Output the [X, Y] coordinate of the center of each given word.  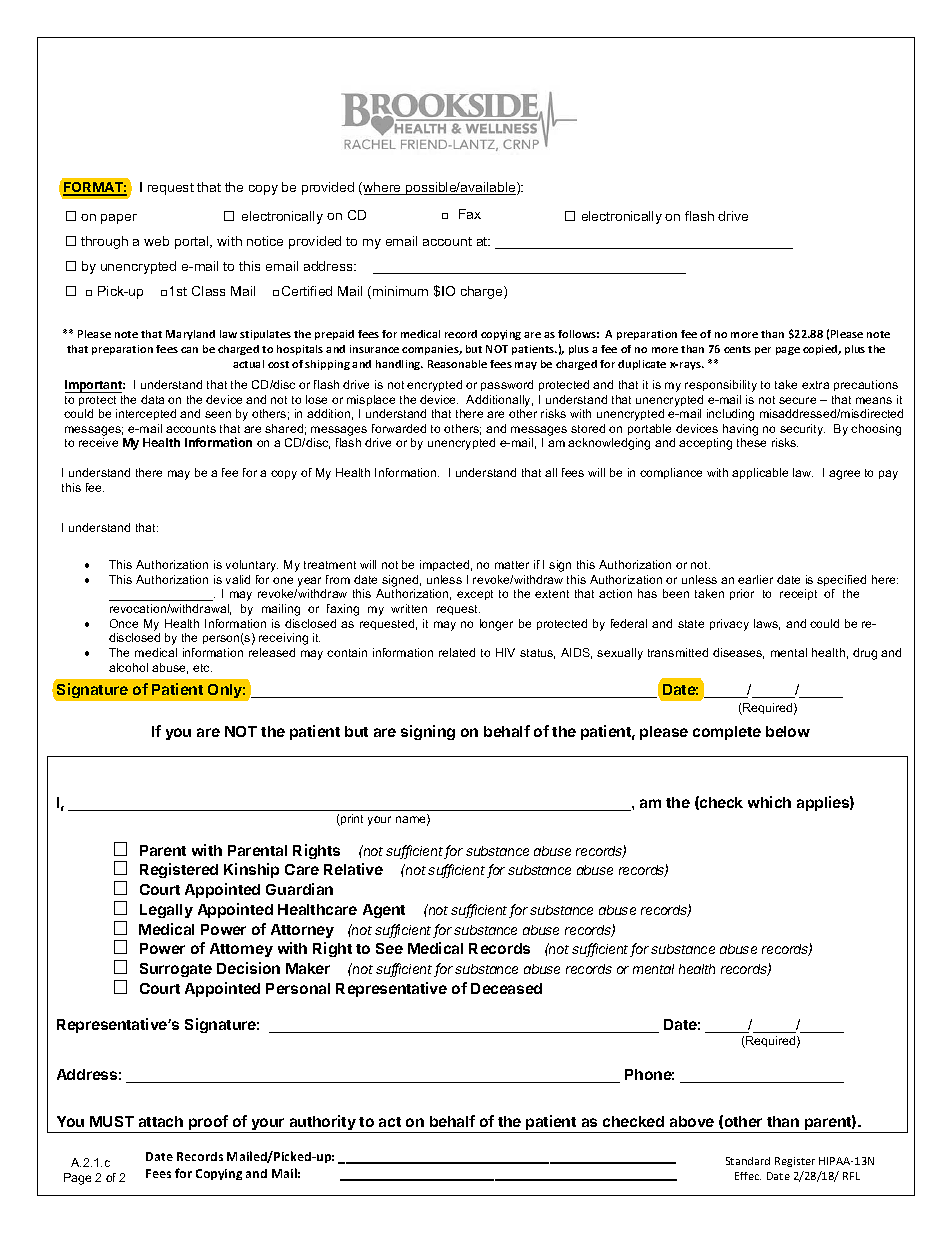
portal [193, 242]
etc [202, 668]
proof [208, 1124]
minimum [400, 291]
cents [737, 349]
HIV [505, 652]
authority [322, 1124]
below [788, 731]
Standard [748, 1161]
